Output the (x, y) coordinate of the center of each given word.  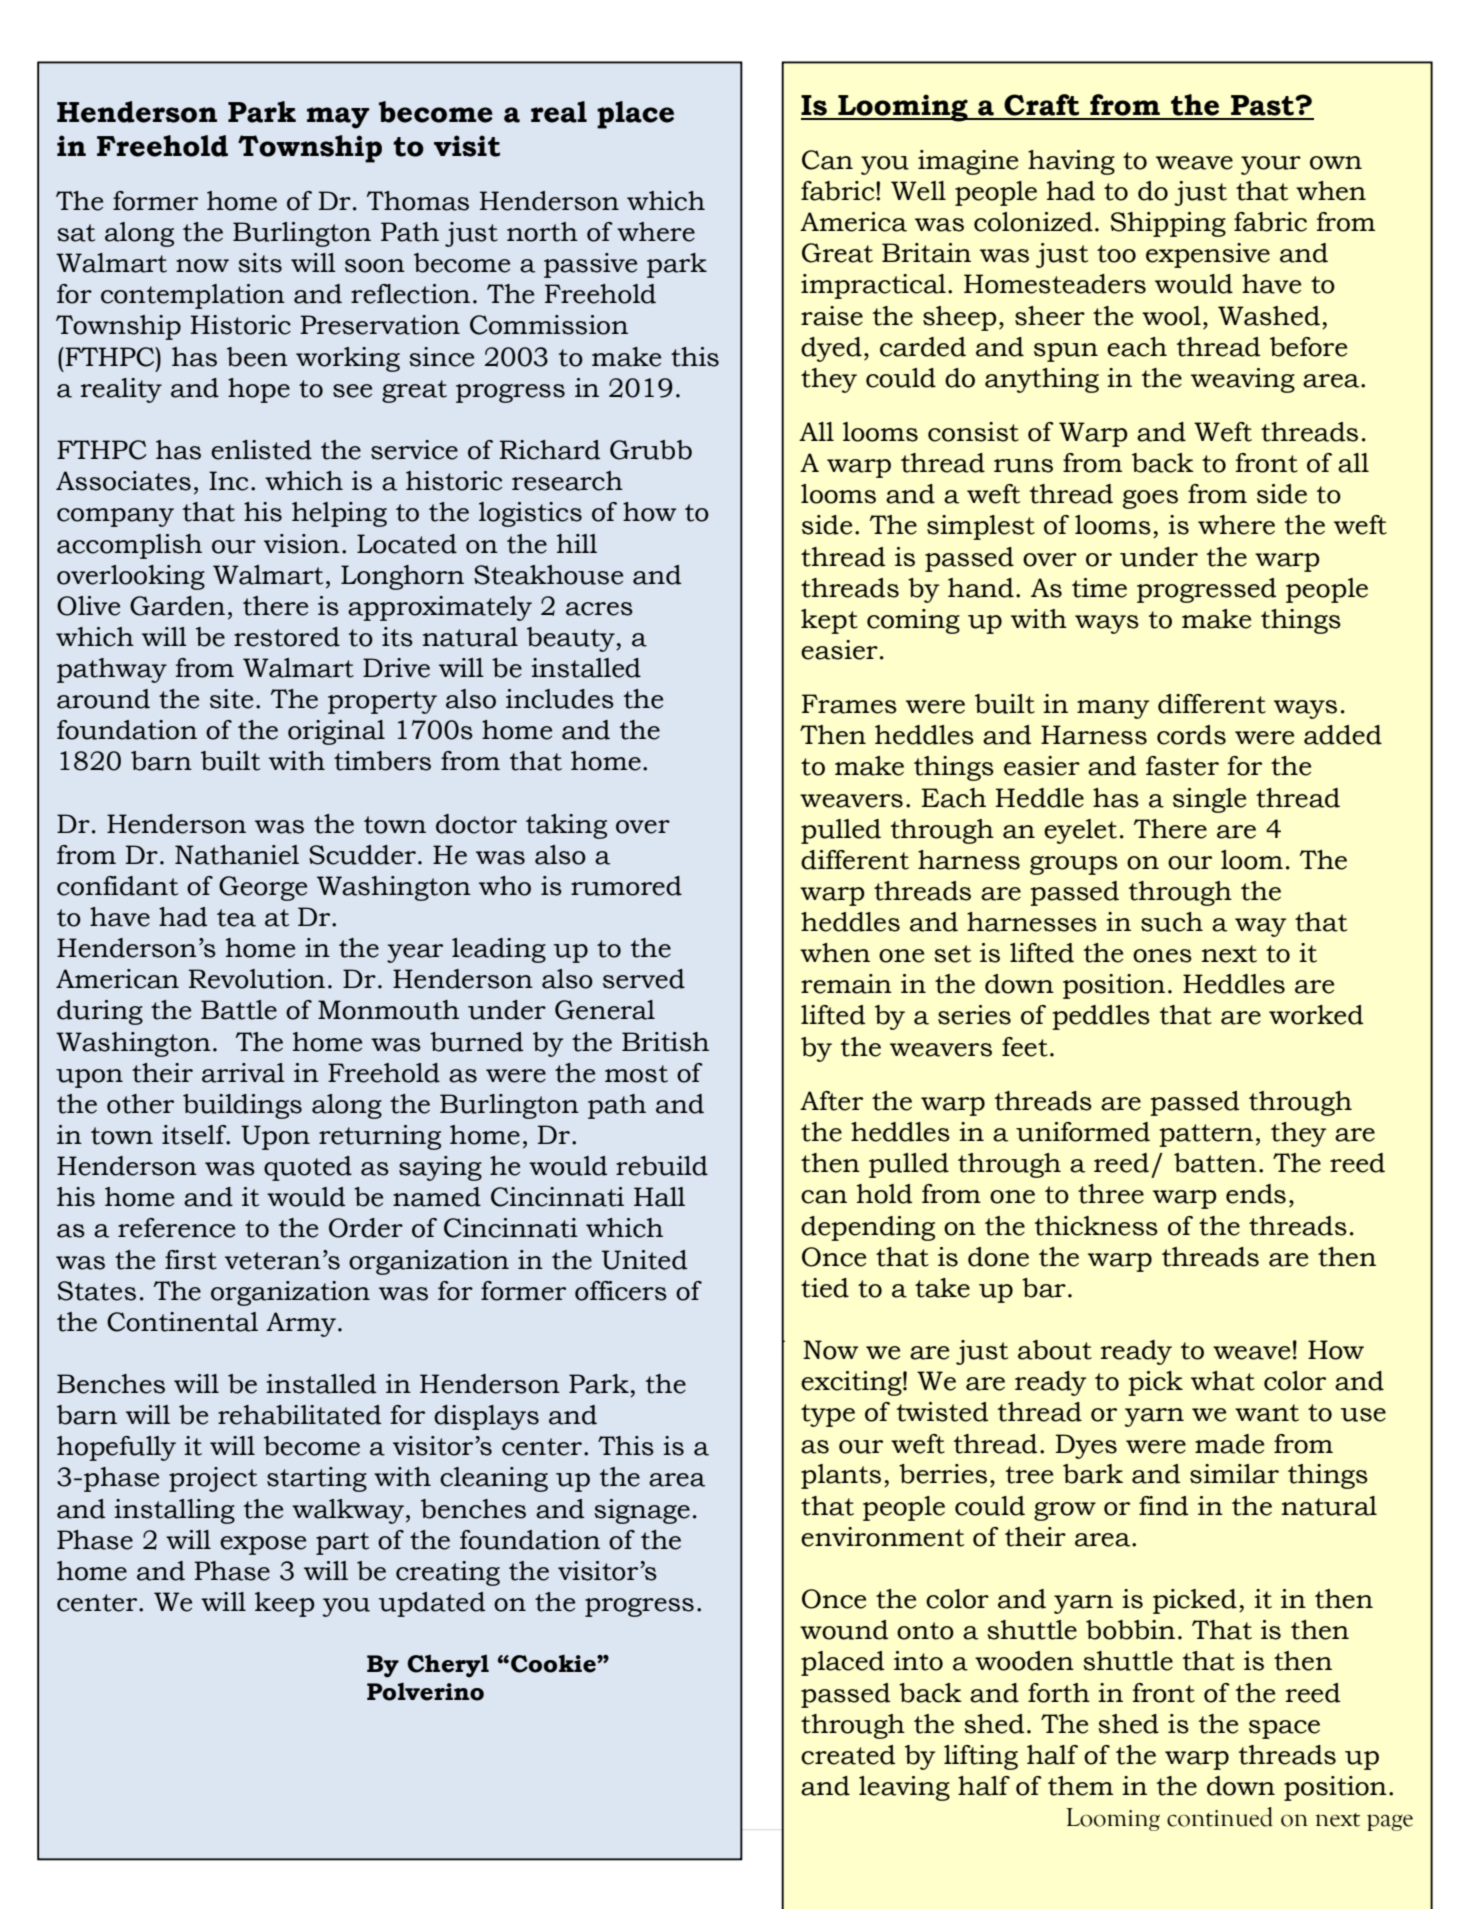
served (644, 979)
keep (285, 1604)
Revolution (257, 979)
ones (1162, 956)
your (1271, 165)
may (338, 118)
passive (590, 265)
